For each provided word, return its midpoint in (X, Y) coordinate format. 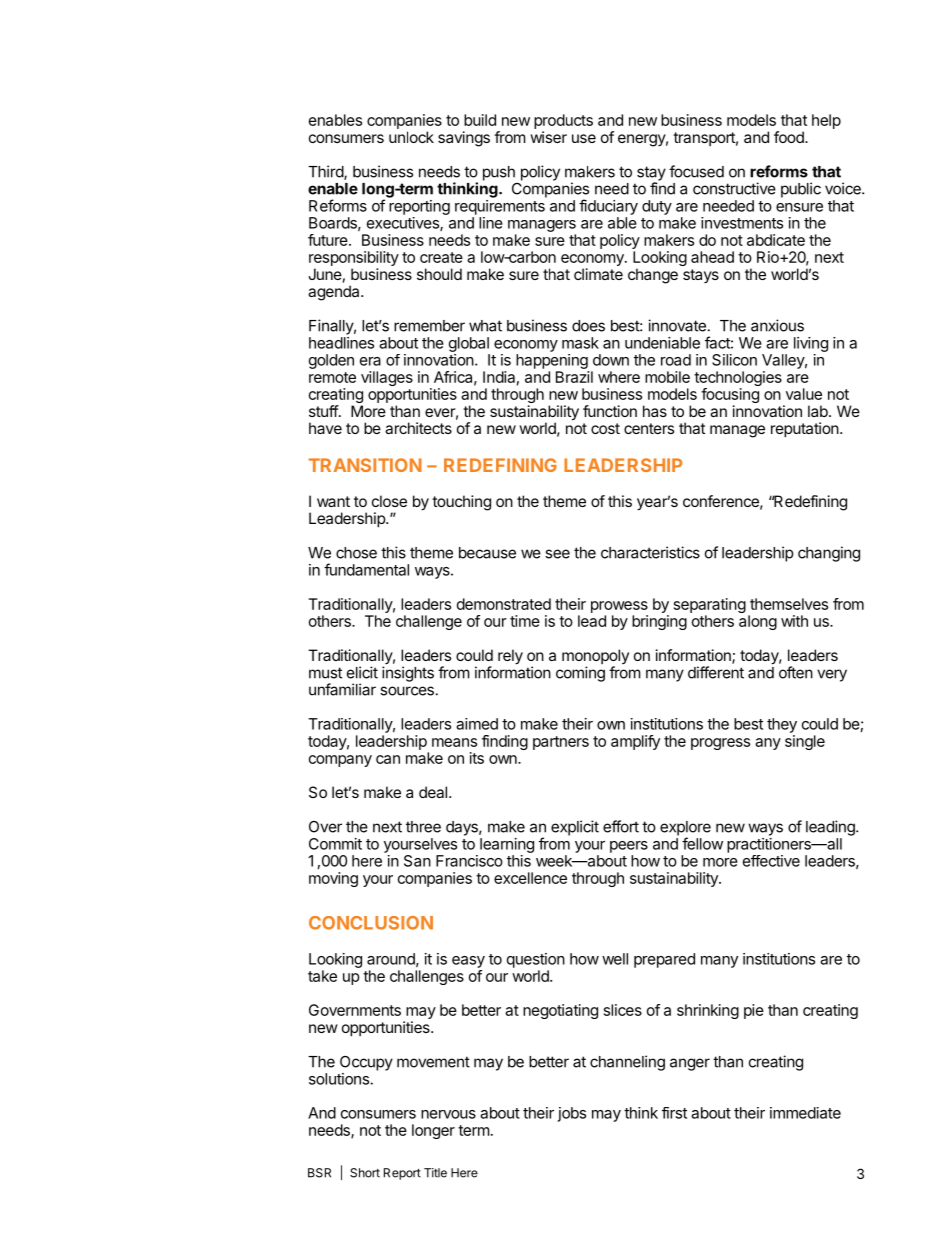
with (794, 621)
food (790, 137)
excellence (530, 878)
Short (365, 1173)
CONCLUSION (371, 923)
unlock (411, 137)
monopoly (595, 658)
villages (387, 378)
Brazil (574, 377)
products (563, 123)
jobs (572, 1114)
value (804, 394)
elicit (362, 672)
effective (771, 861)
